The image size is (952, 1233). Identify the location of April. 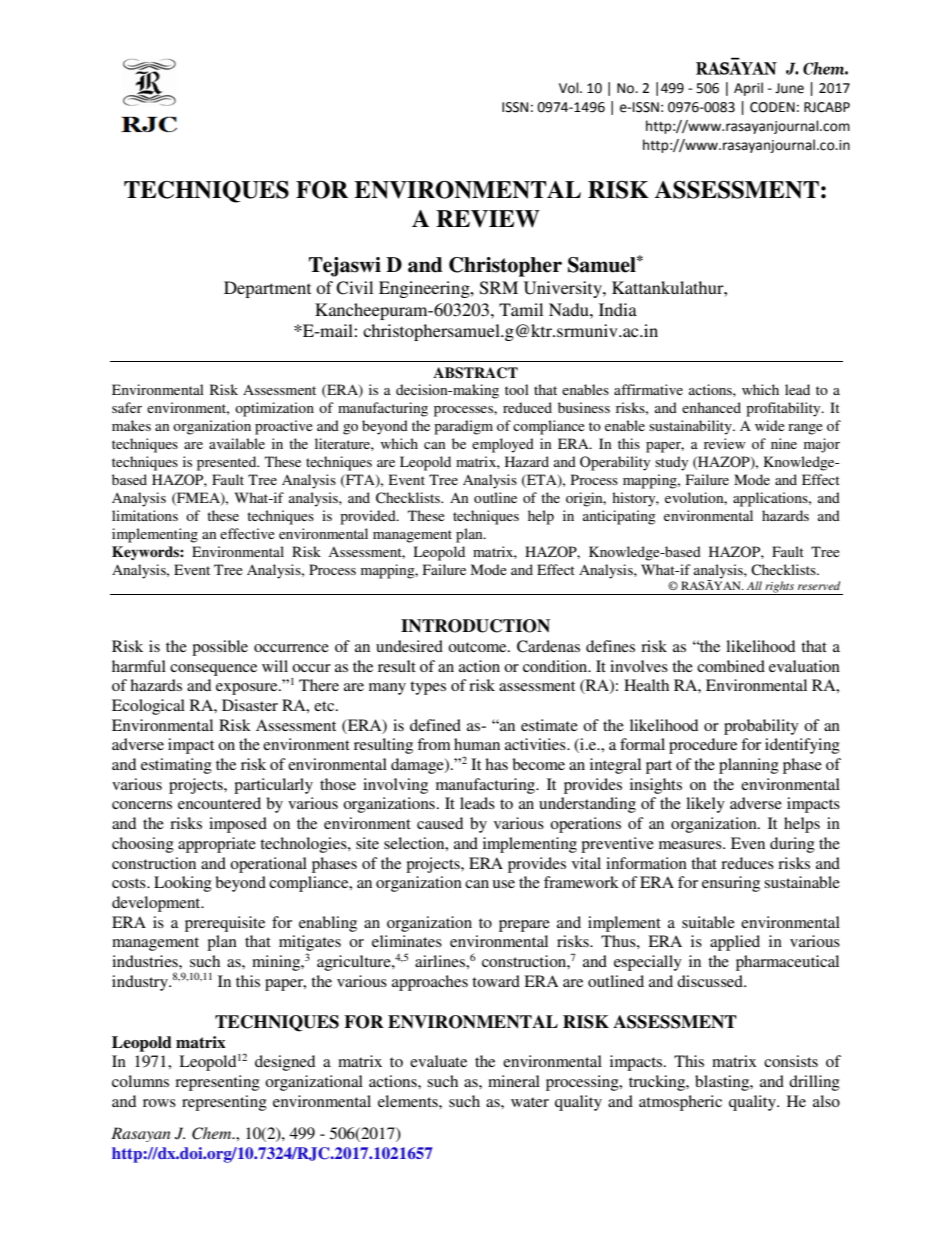
(748, 89).
